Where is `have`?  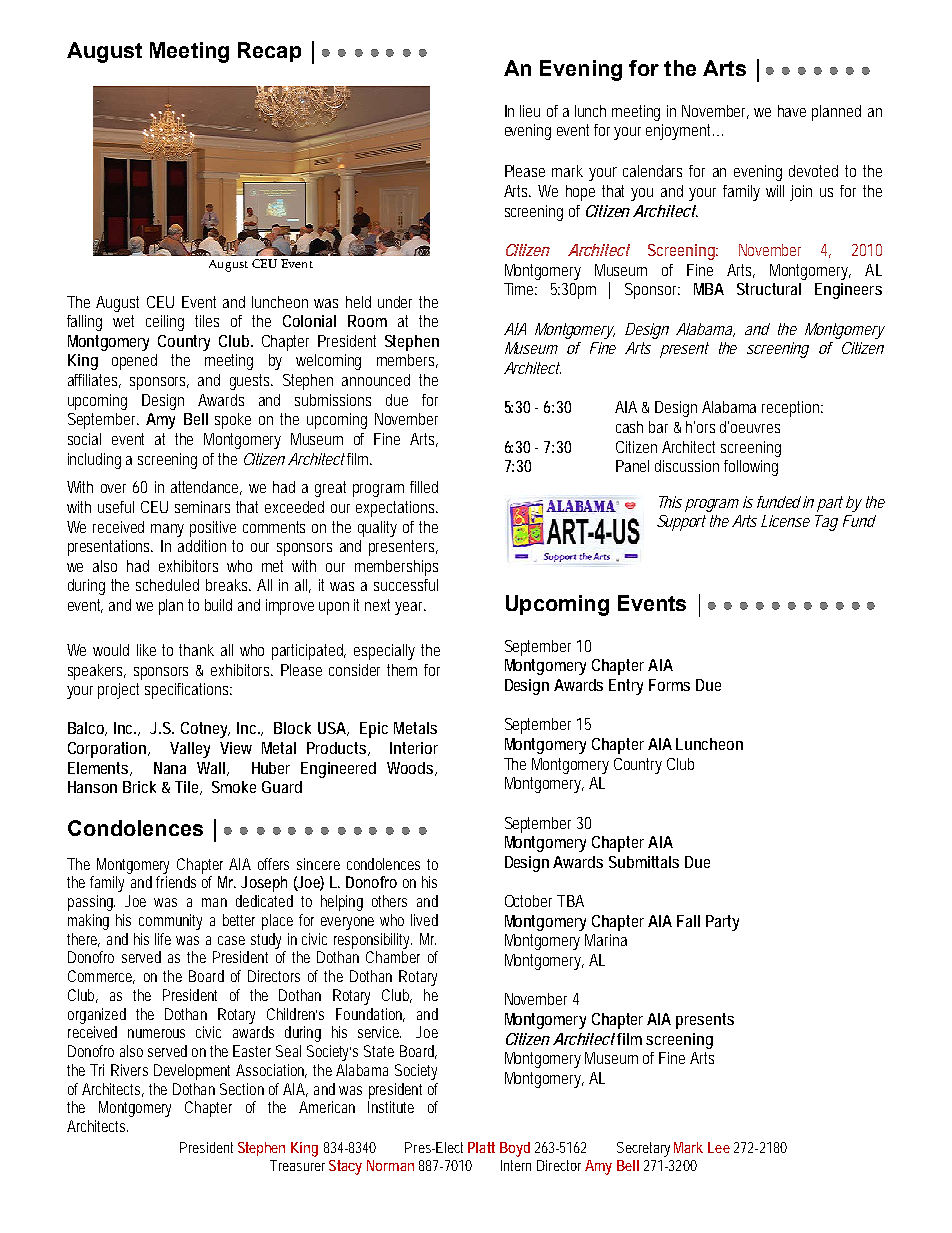
have is located at coordinates (792, 111).
